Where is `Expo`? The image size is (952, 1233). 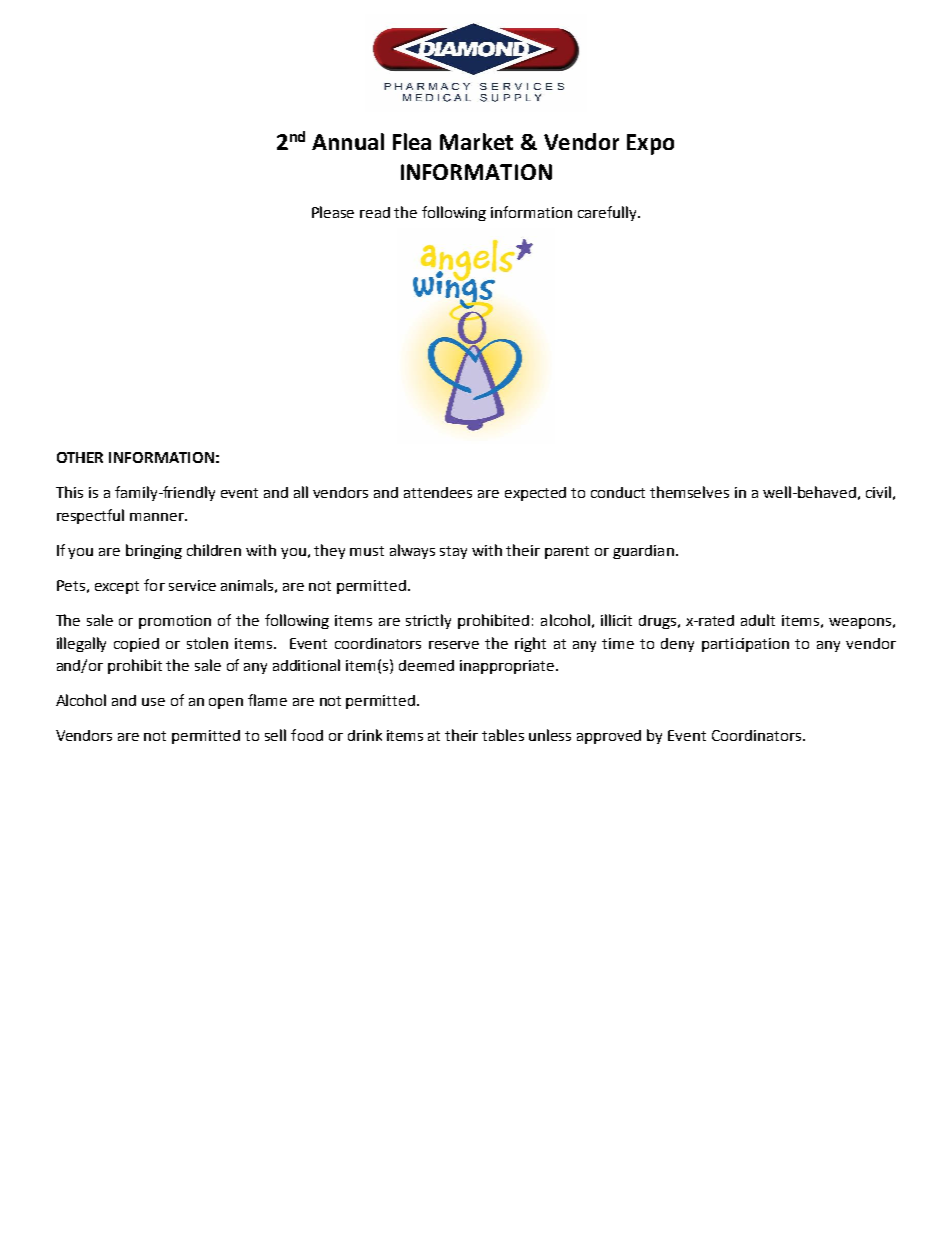
Expo is located at coordinates (650, 144).
